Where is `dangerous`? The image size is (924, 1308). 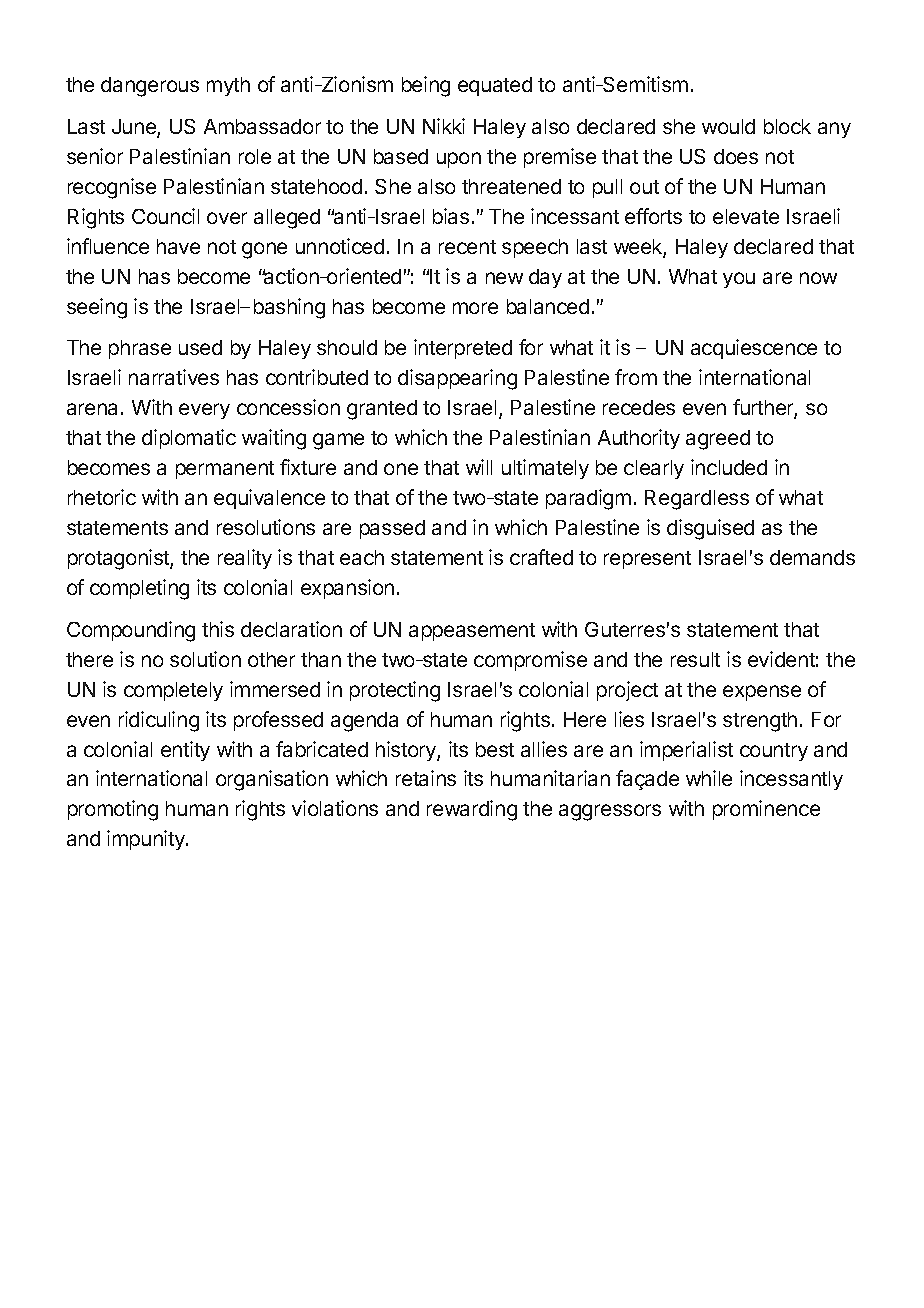
dangerous is located at coordinates (150, 87).
